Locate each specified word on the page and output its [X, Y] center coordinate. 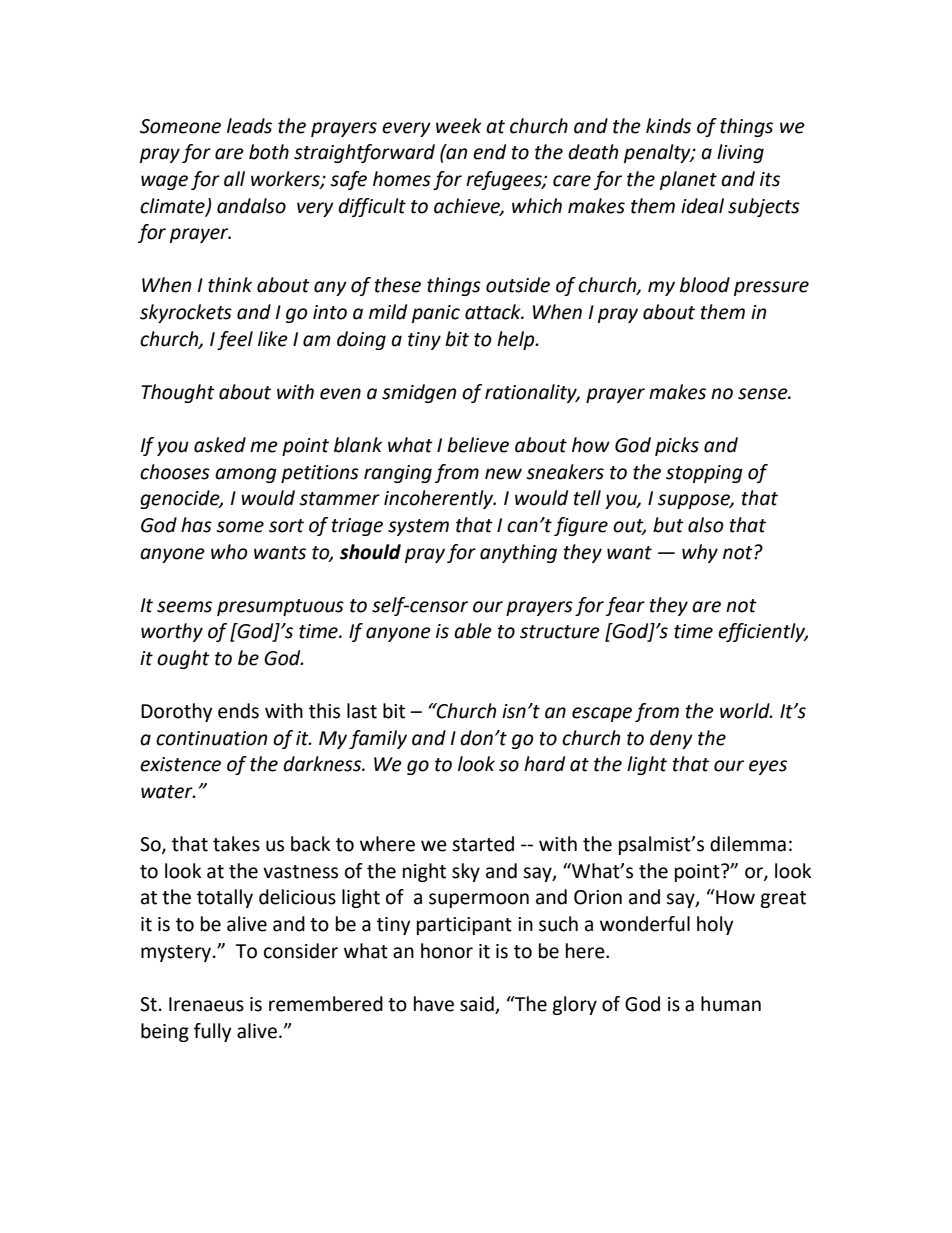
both [269, 152]
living [740, 153]
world [746, 711]
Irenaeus [206, 1004]
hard [544, 764]
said [478, 1005]
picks [677, 446]
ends [238, 711]
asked [220, 445]
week [459, 126]
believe [478, 445]
